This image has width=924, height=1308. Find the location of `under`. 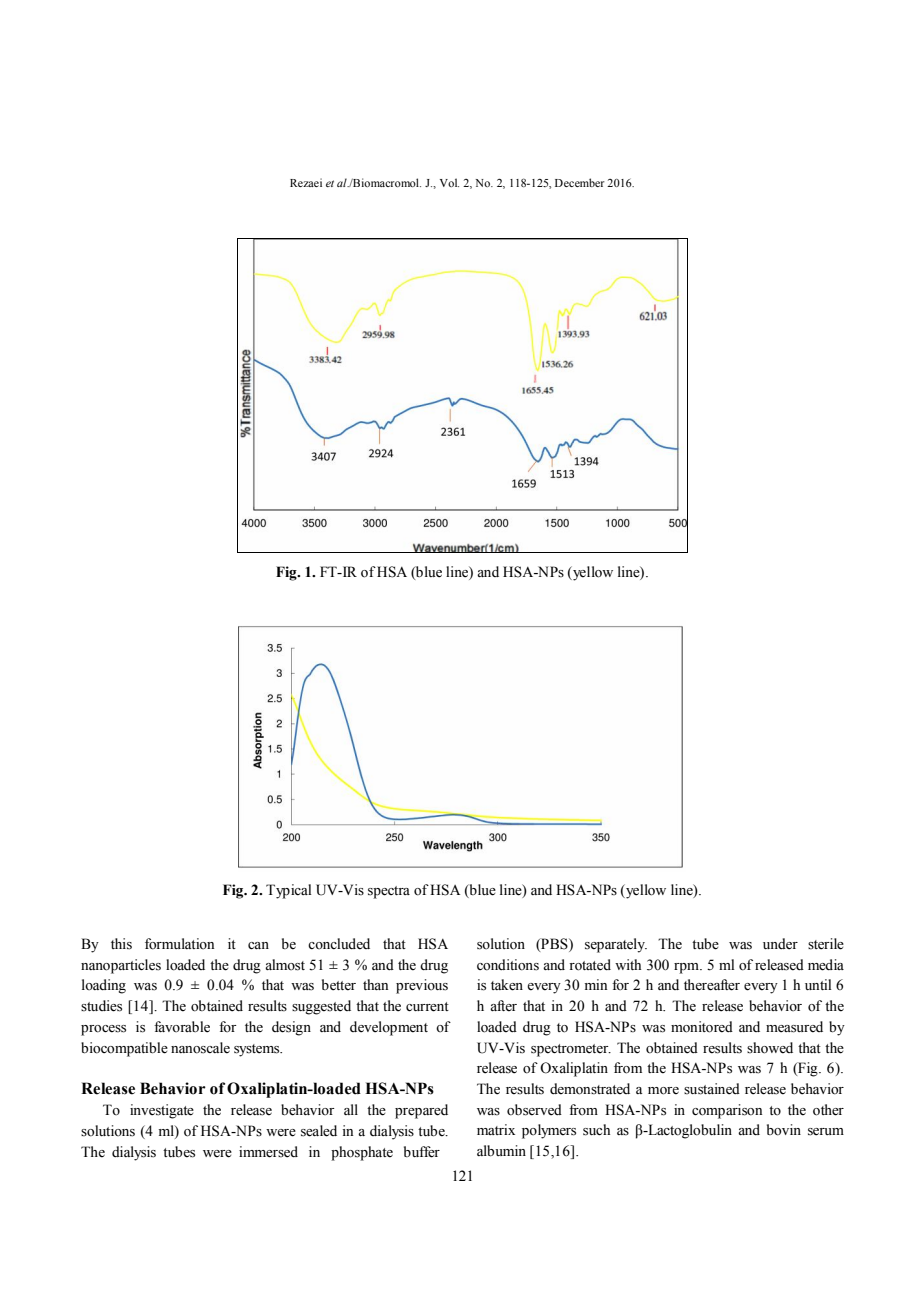

under is located at coordinates (780, 944).
